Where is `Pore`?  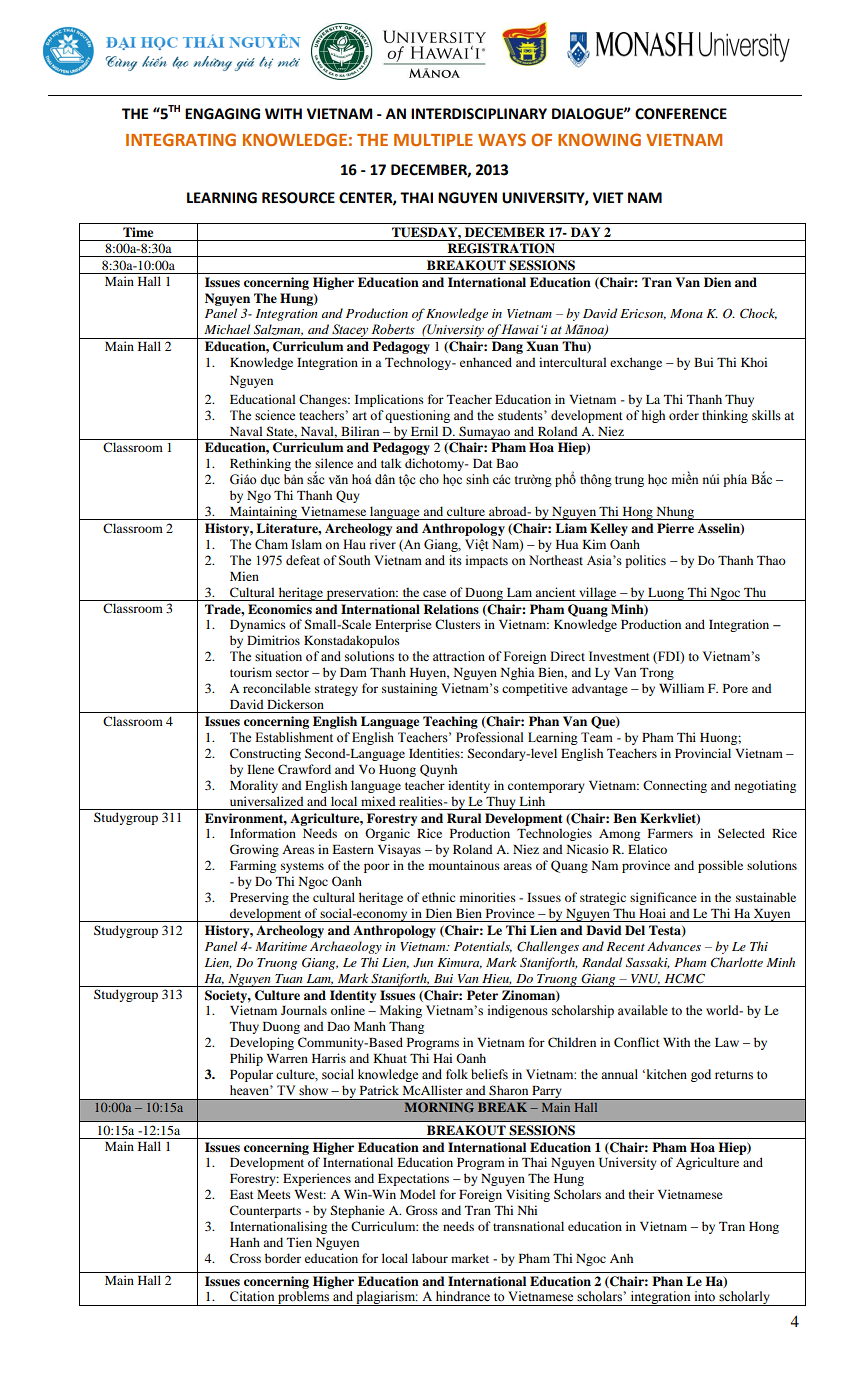
Pore is located at coordinates (735, 688).
